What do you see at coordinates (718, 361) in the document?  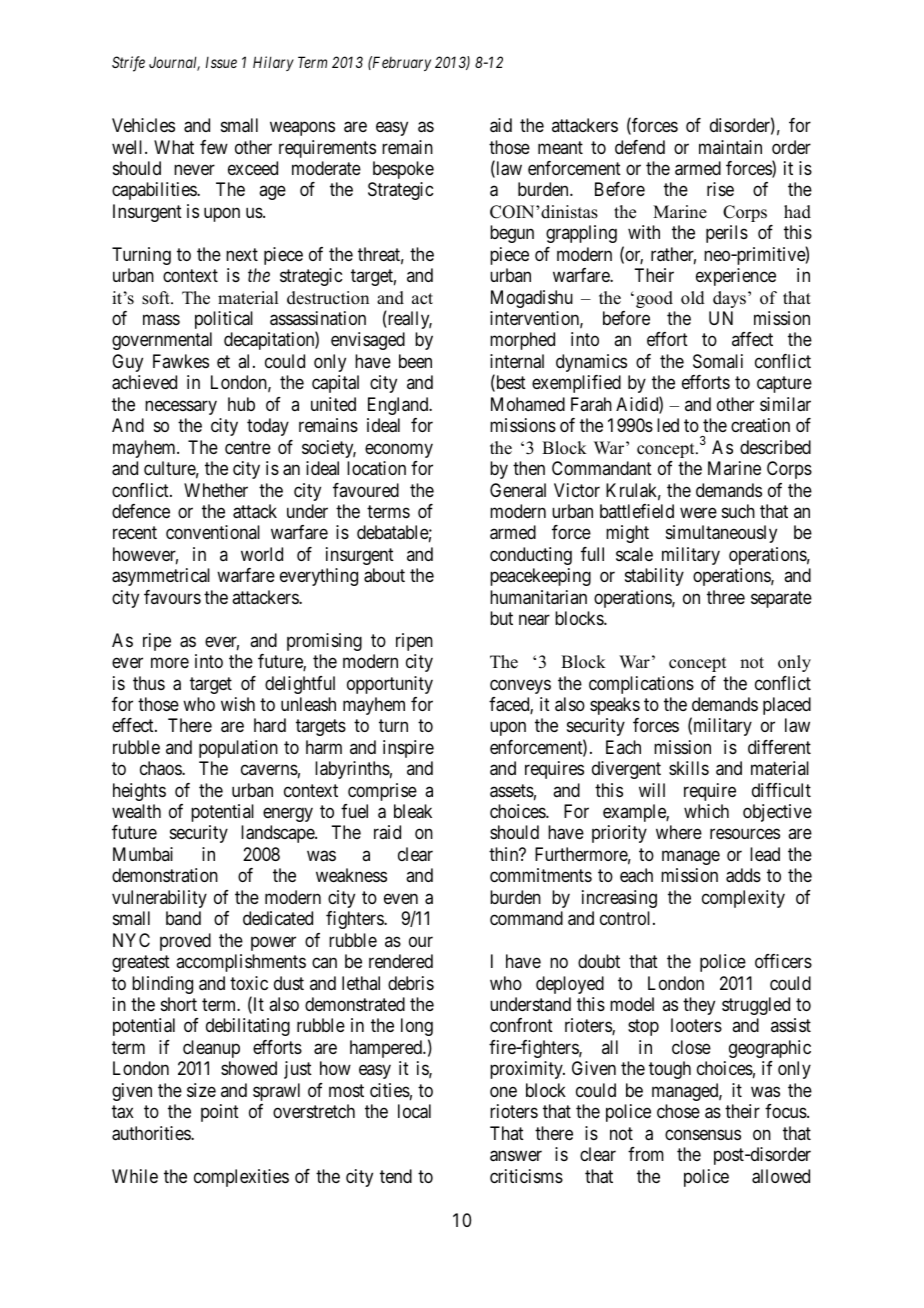 I see `Somali` at bounding box center [718, 361].
